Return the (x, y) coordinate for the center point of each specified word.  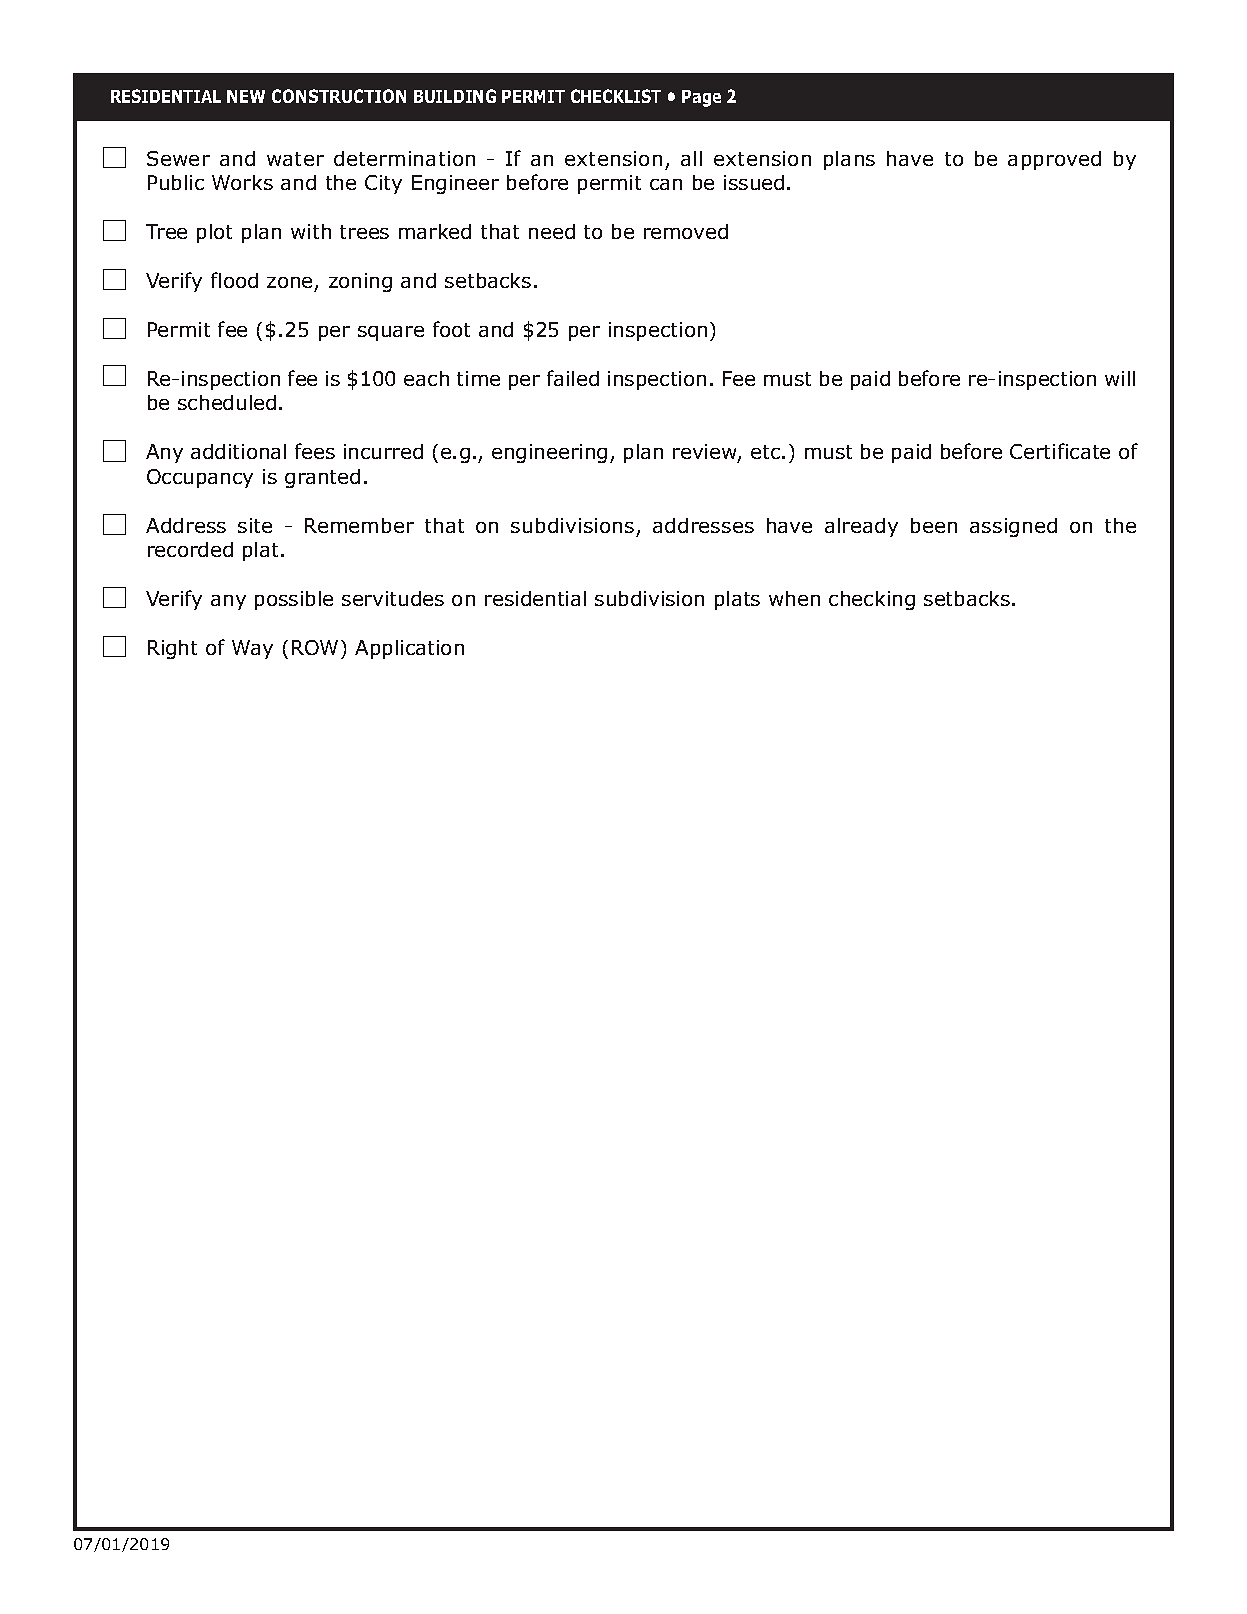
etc (767, 452)
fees (315, 451)
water (295, 159)
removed (686, 231)
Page (701, 98)
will (1120, 378)
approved (1054, 160)
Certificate (1060, 451)
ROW (315, 647)
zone (289, 282)
